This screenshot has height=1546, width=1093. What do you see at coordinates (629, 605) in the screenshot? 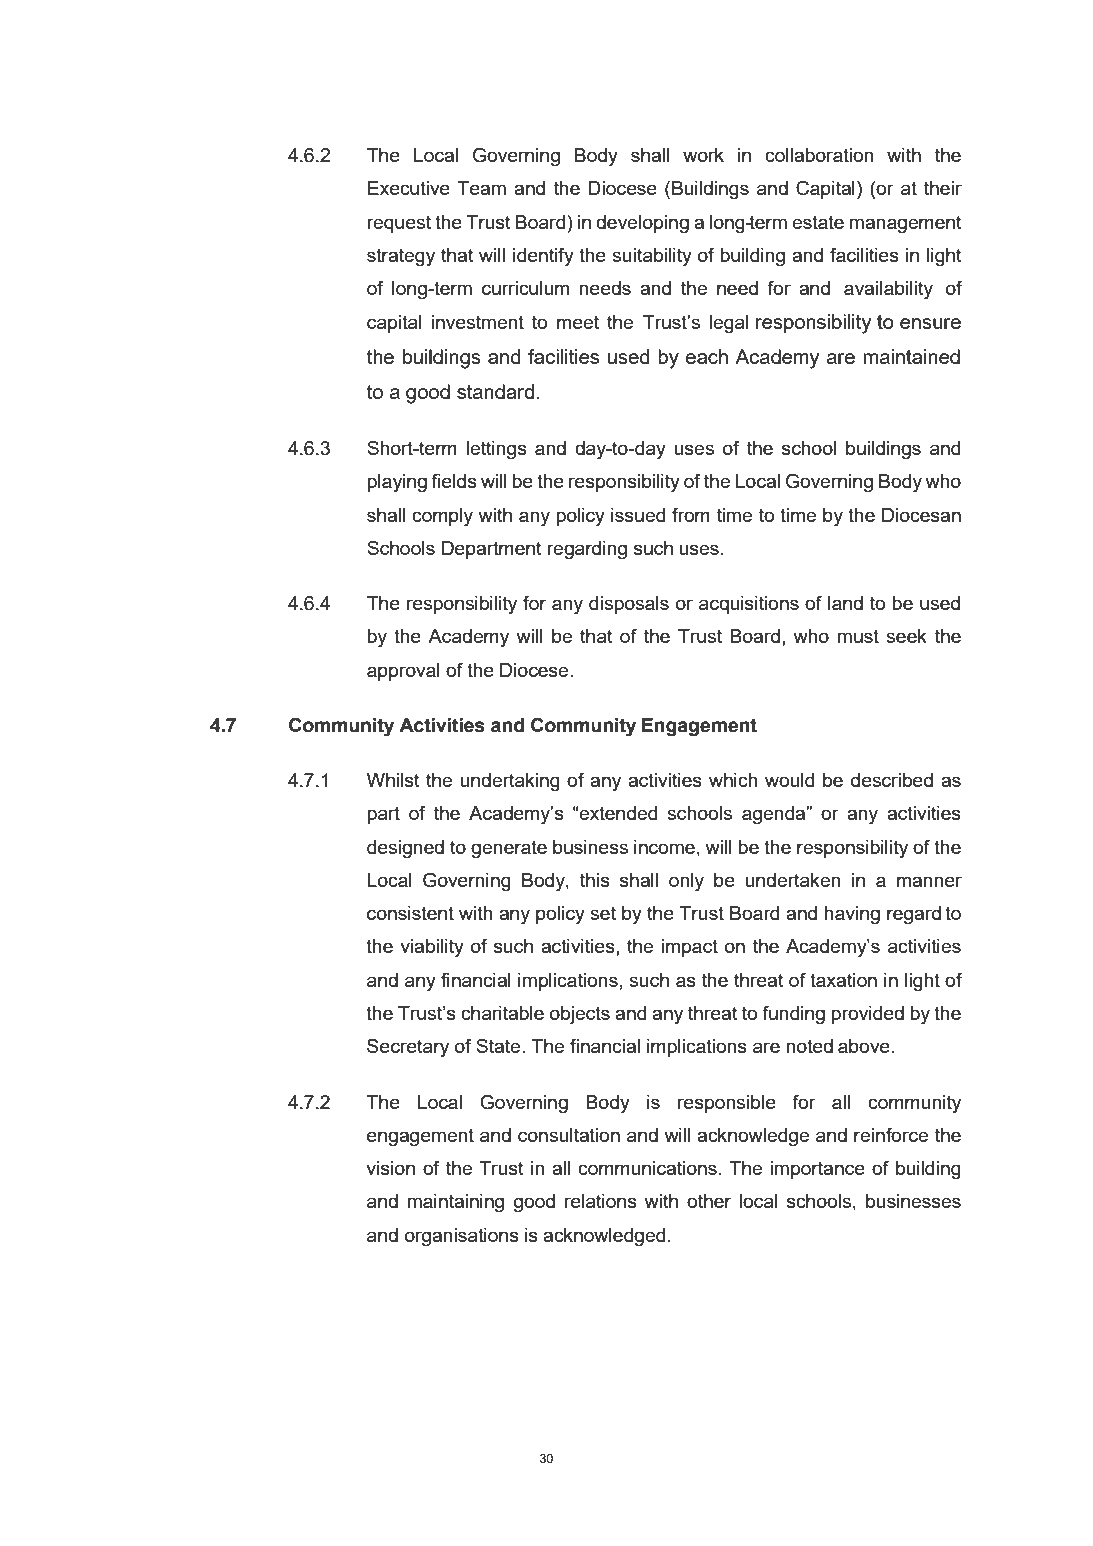
I see `disposals` at bounding box center [629, 605].
